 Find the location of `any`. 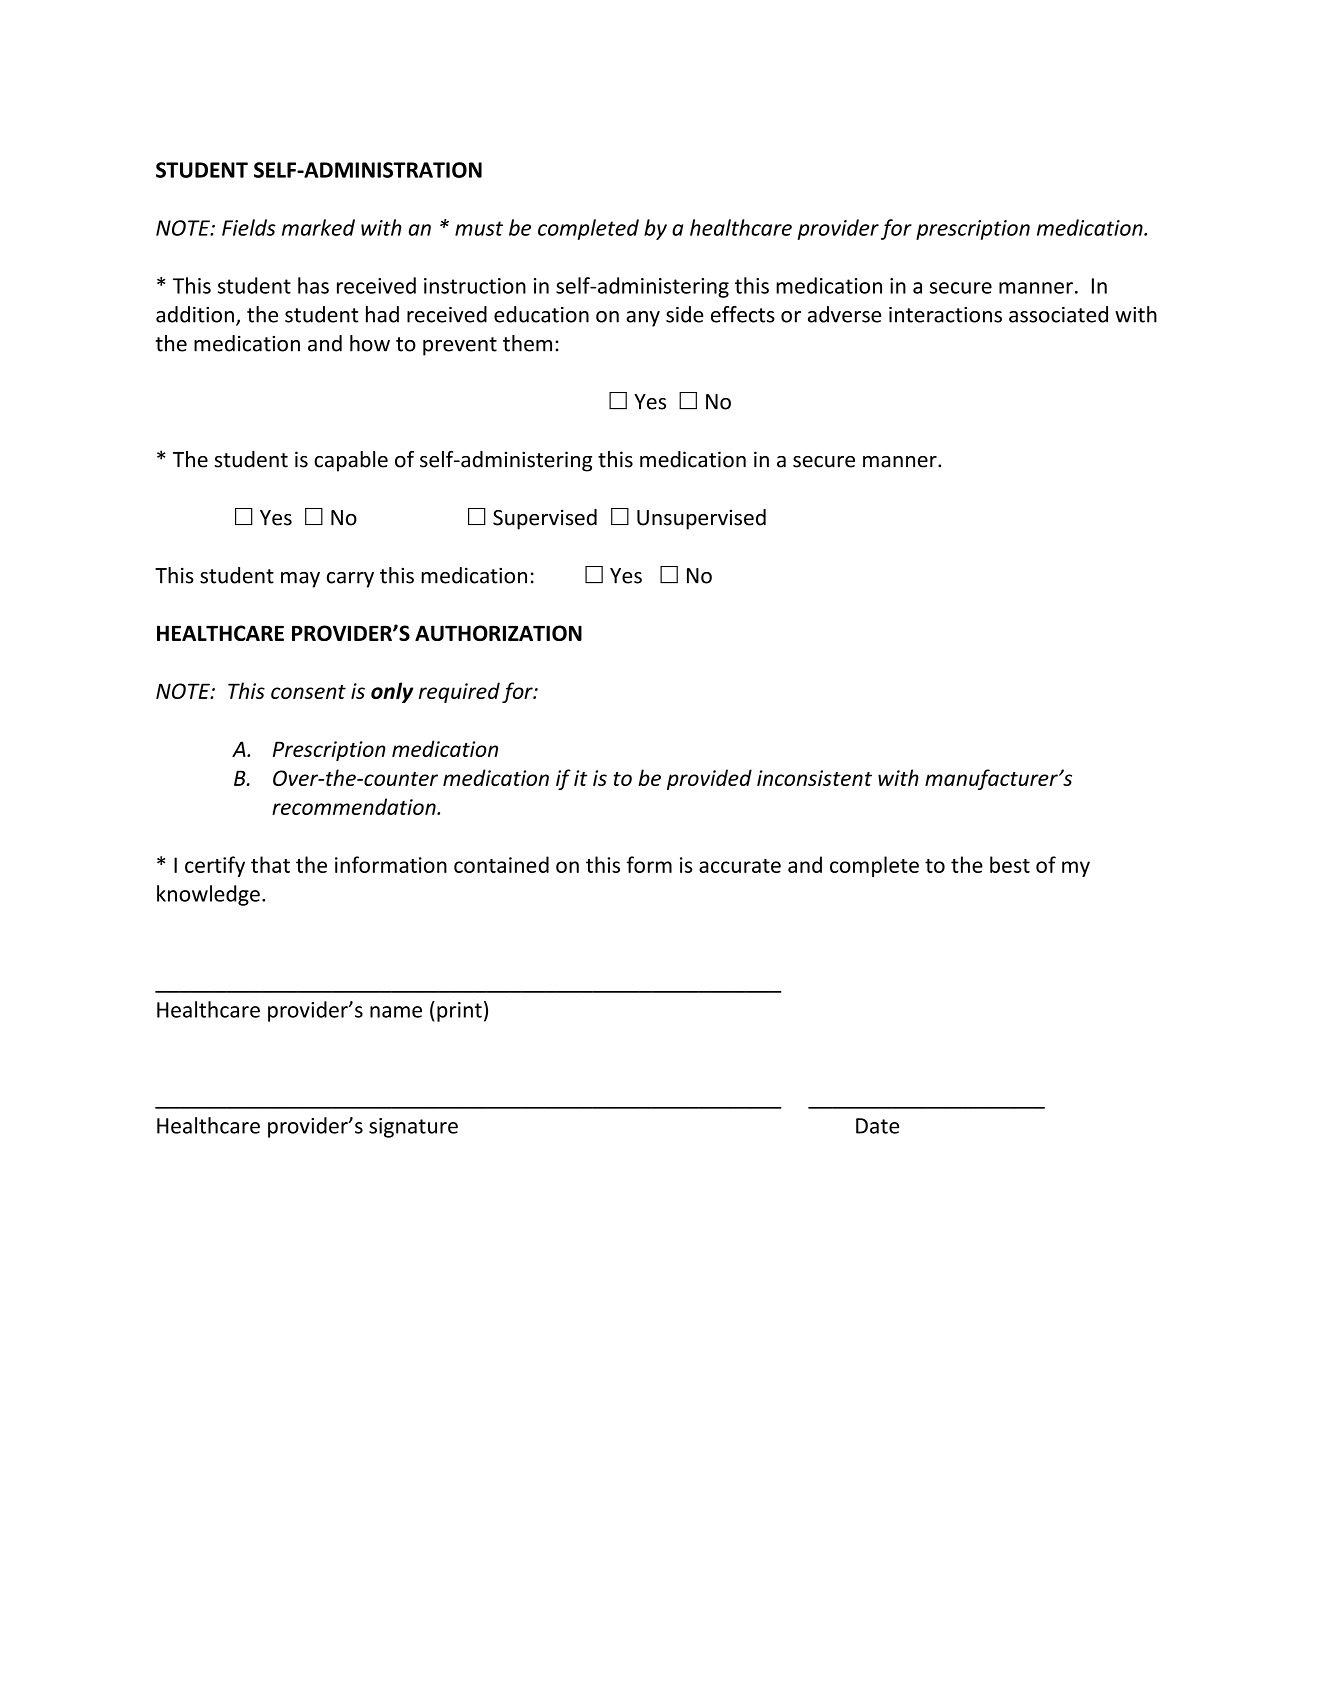

any is located at coordinates (643, 319).
